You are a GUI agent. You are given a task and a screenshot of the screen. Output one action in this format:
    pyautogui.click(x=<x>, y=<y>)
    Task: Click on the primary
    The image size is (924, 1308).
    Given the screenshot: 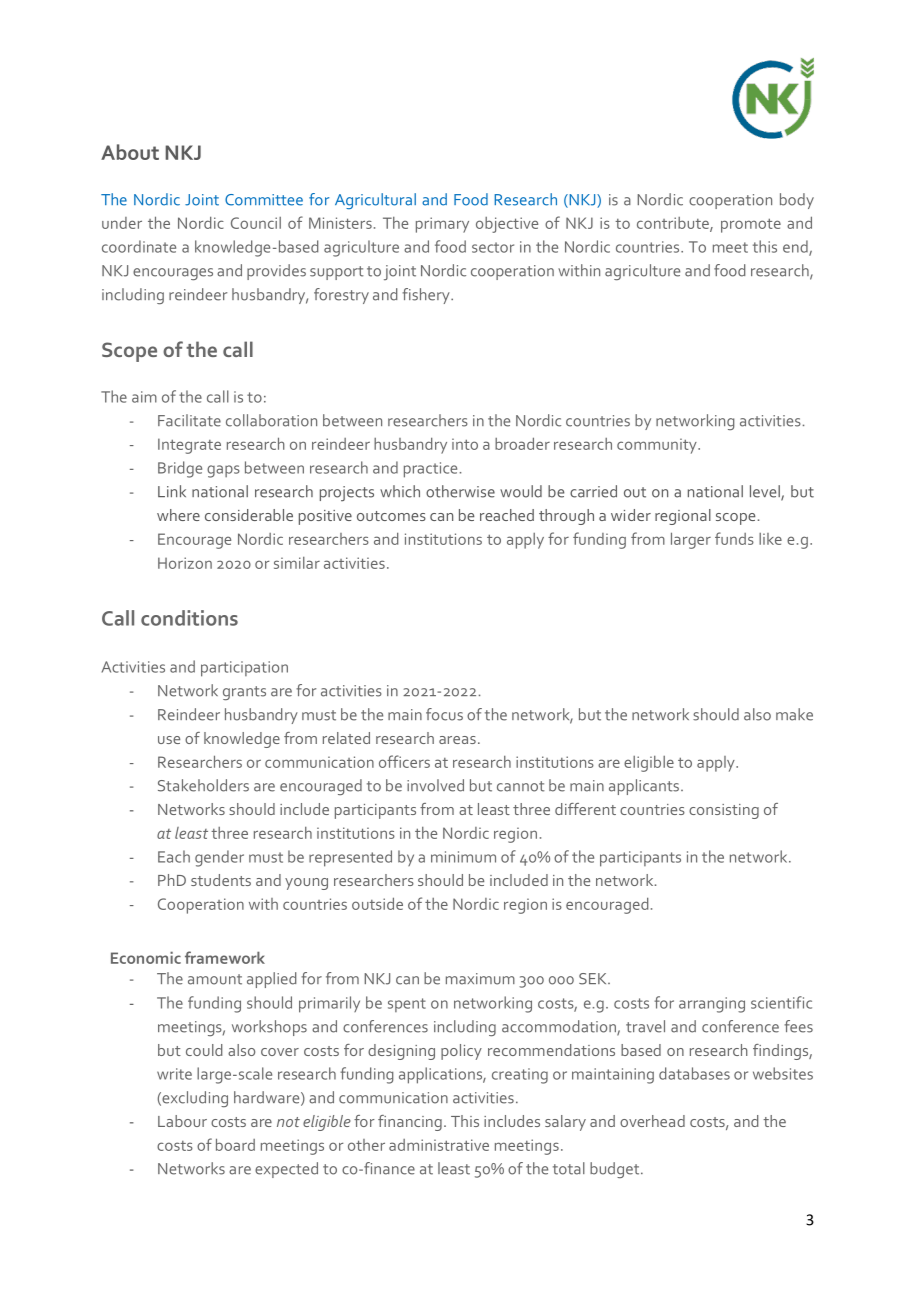 What is the action you would take?
    pyautogui.click(x=442, y=225)
